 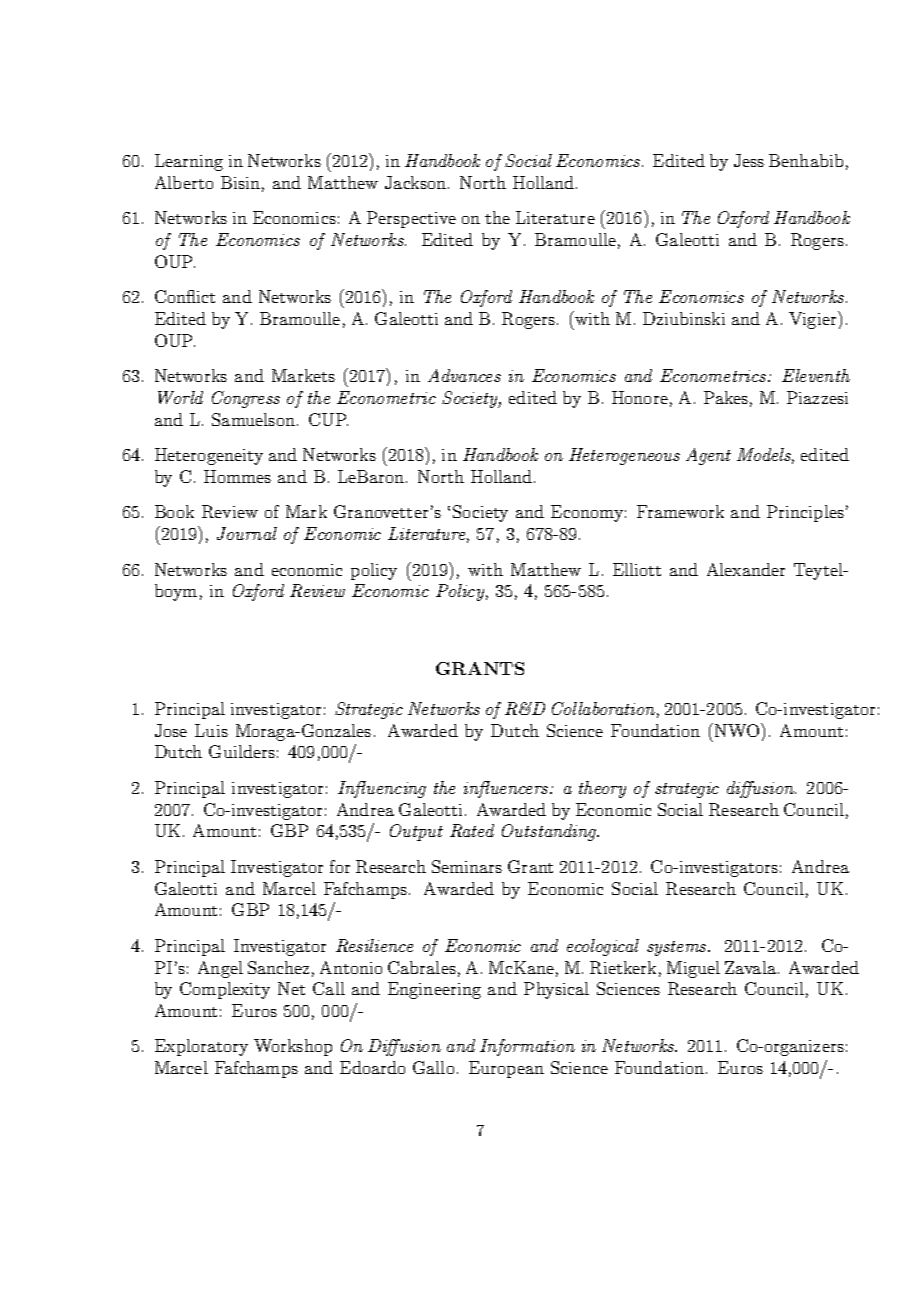 What do you see at coordinates (708, 456) in the screenshot?
I see `Agent` at bounding box center [708, 456].
